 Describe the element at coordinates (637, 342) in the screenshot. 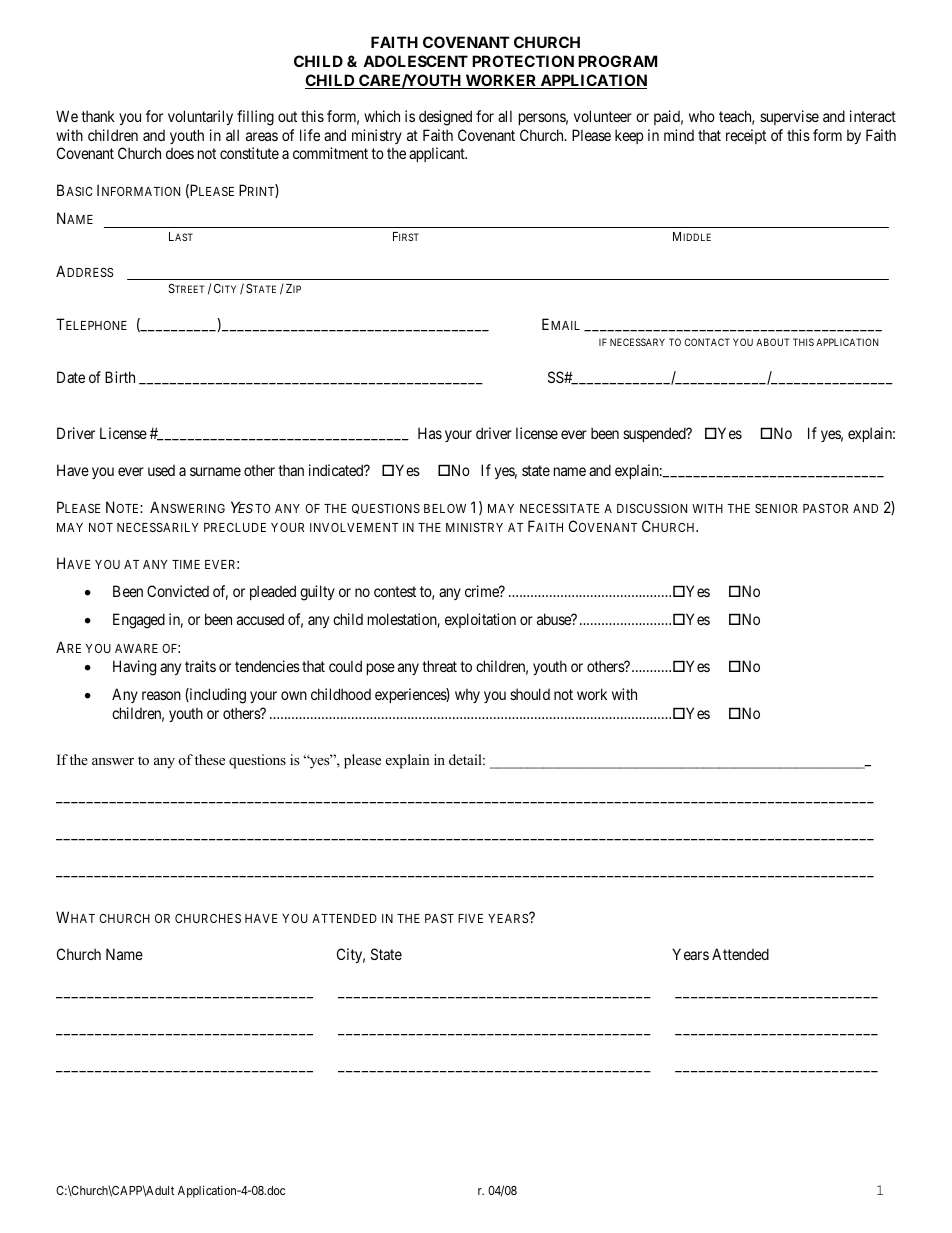

I see `NECESSARY` at that location.
